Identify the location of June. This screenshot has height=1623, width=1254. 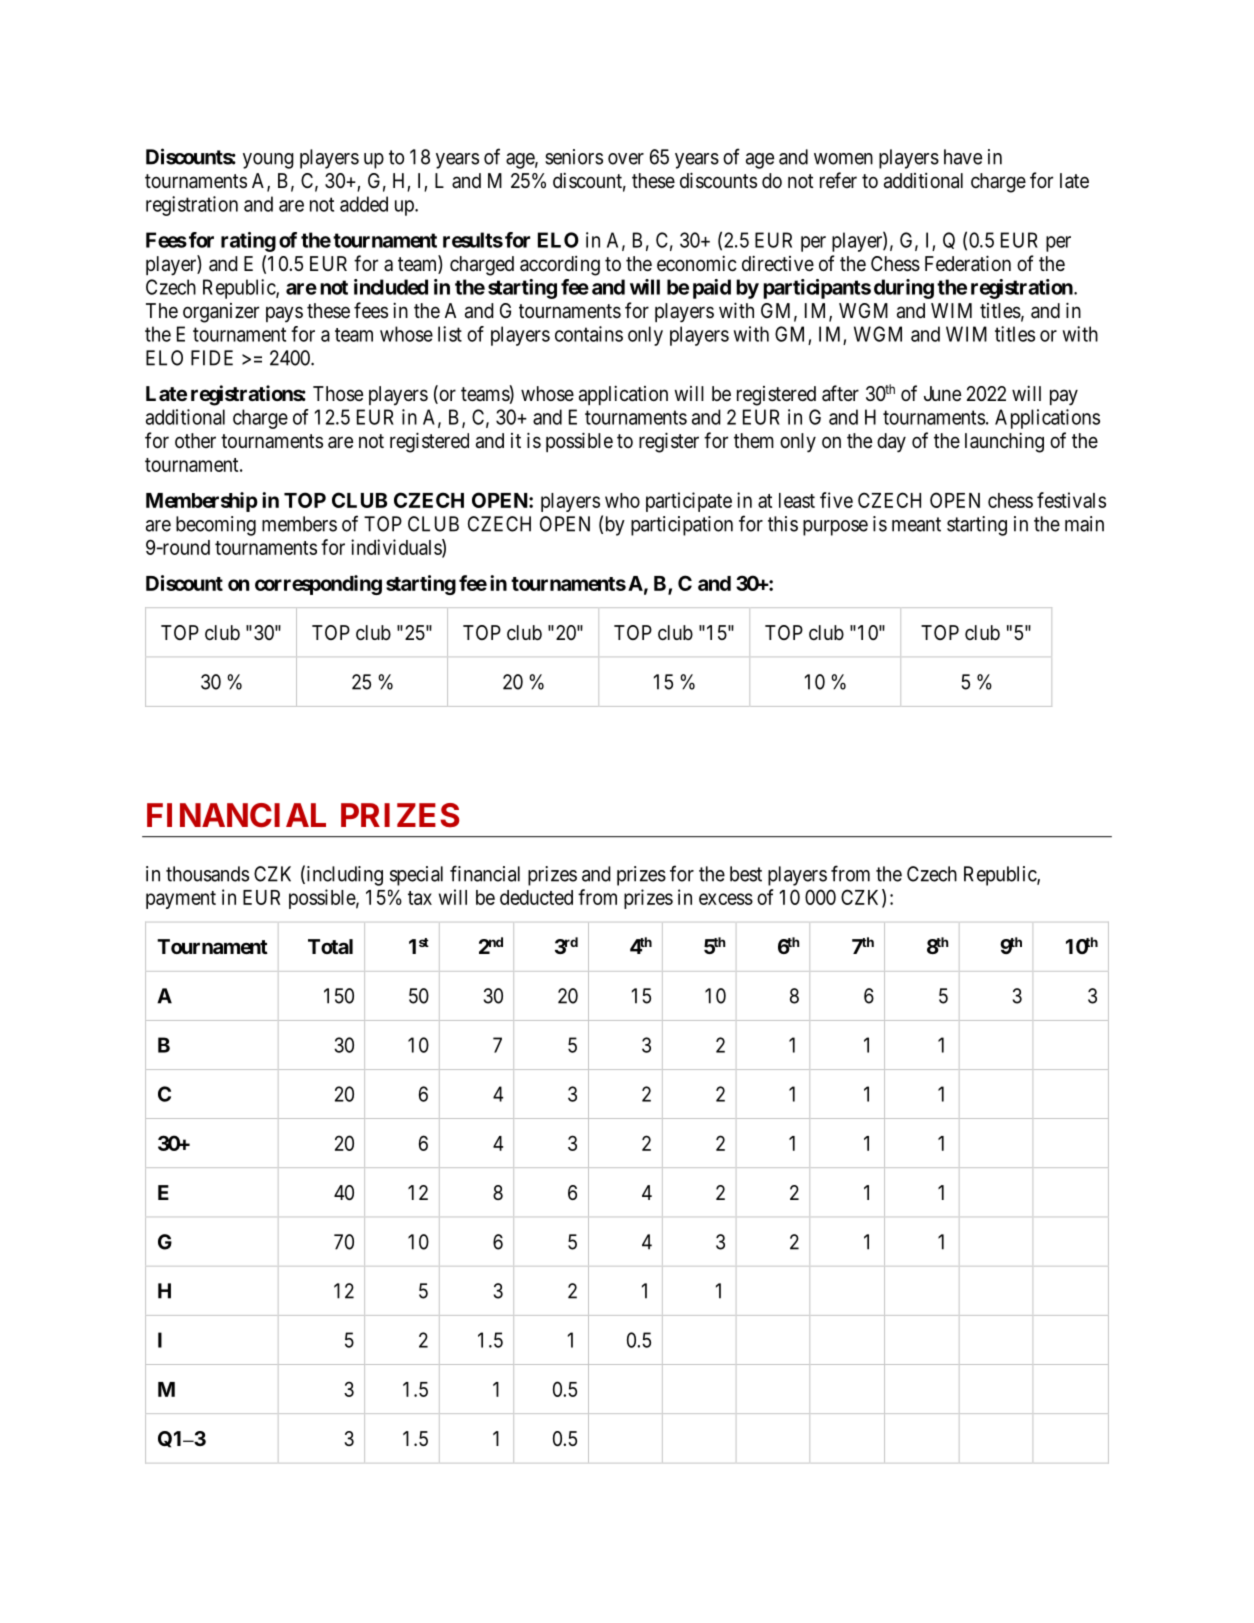
(942, 393).
